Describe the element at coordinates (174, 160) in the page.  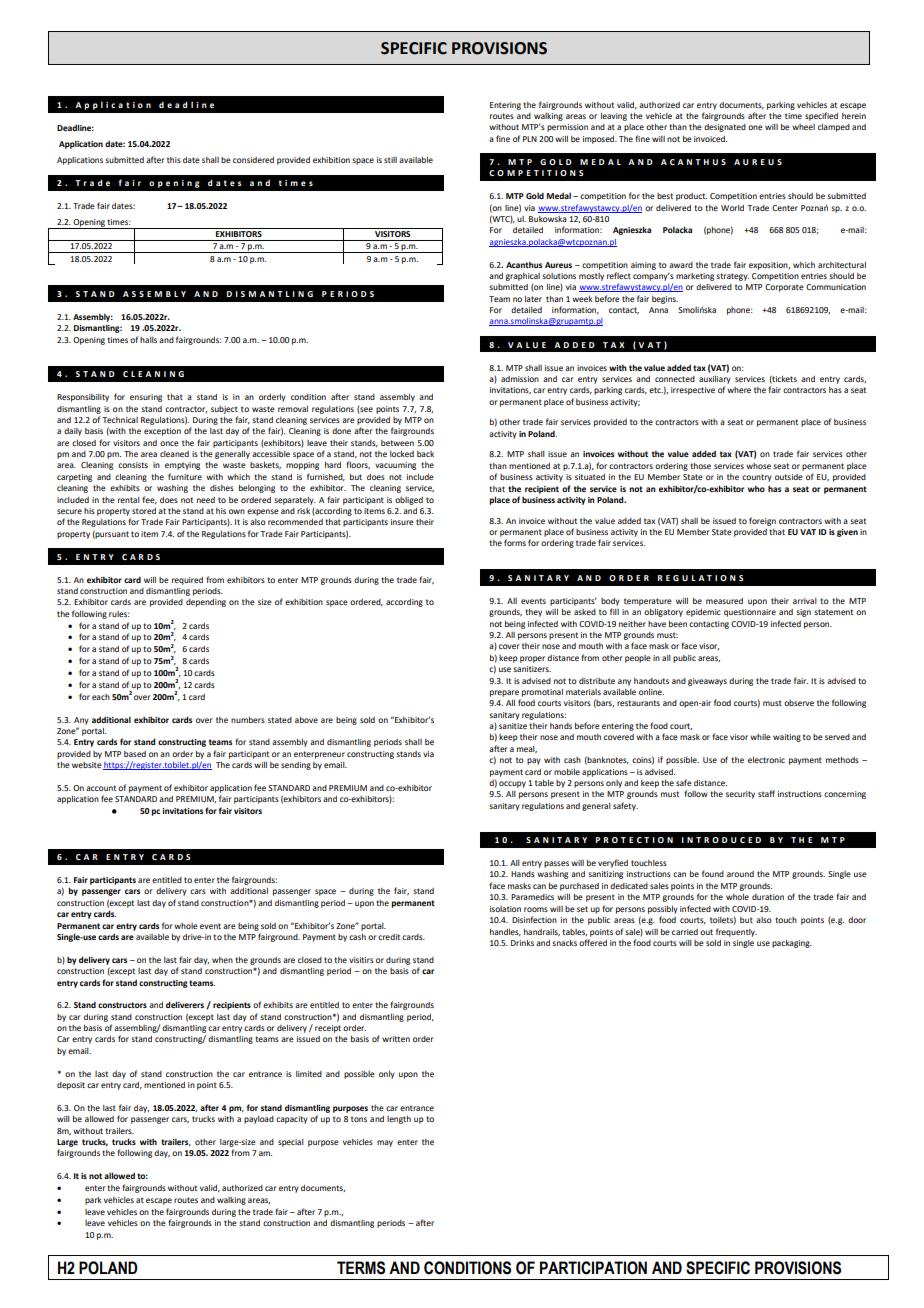
I see `this` at that location.
